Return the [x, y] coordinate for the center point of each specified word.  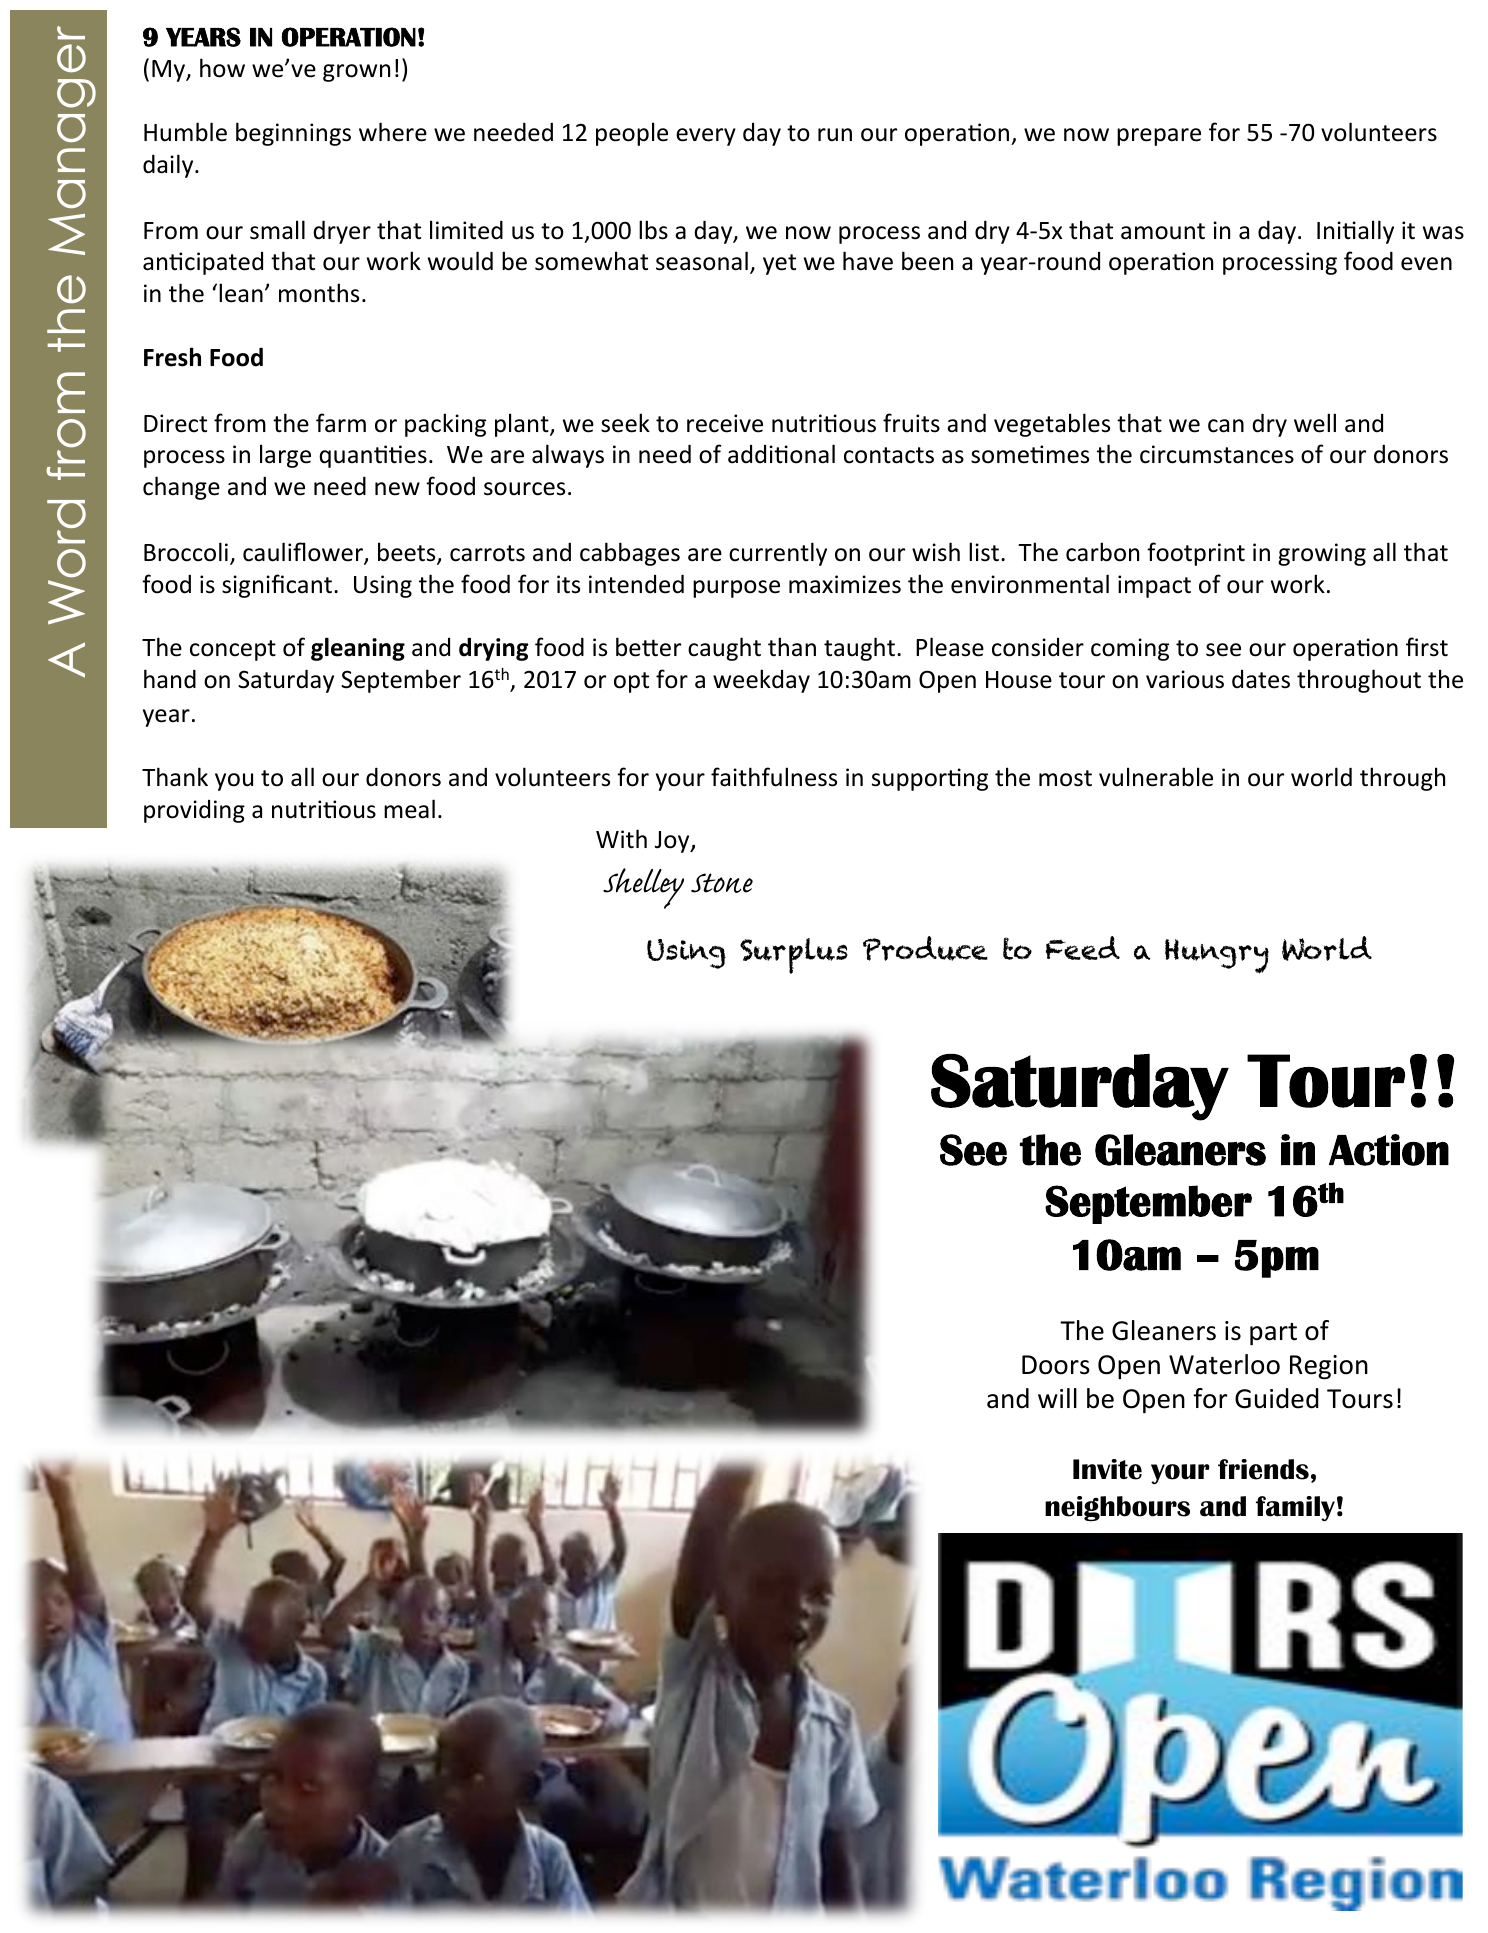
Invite [1107, 1469]
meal [409, 809]
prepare [1159, 137]
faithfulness [774, 777]
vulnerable [1156, 777]
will [1057, 1398]
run [835, 135]
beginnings [293, 134]
